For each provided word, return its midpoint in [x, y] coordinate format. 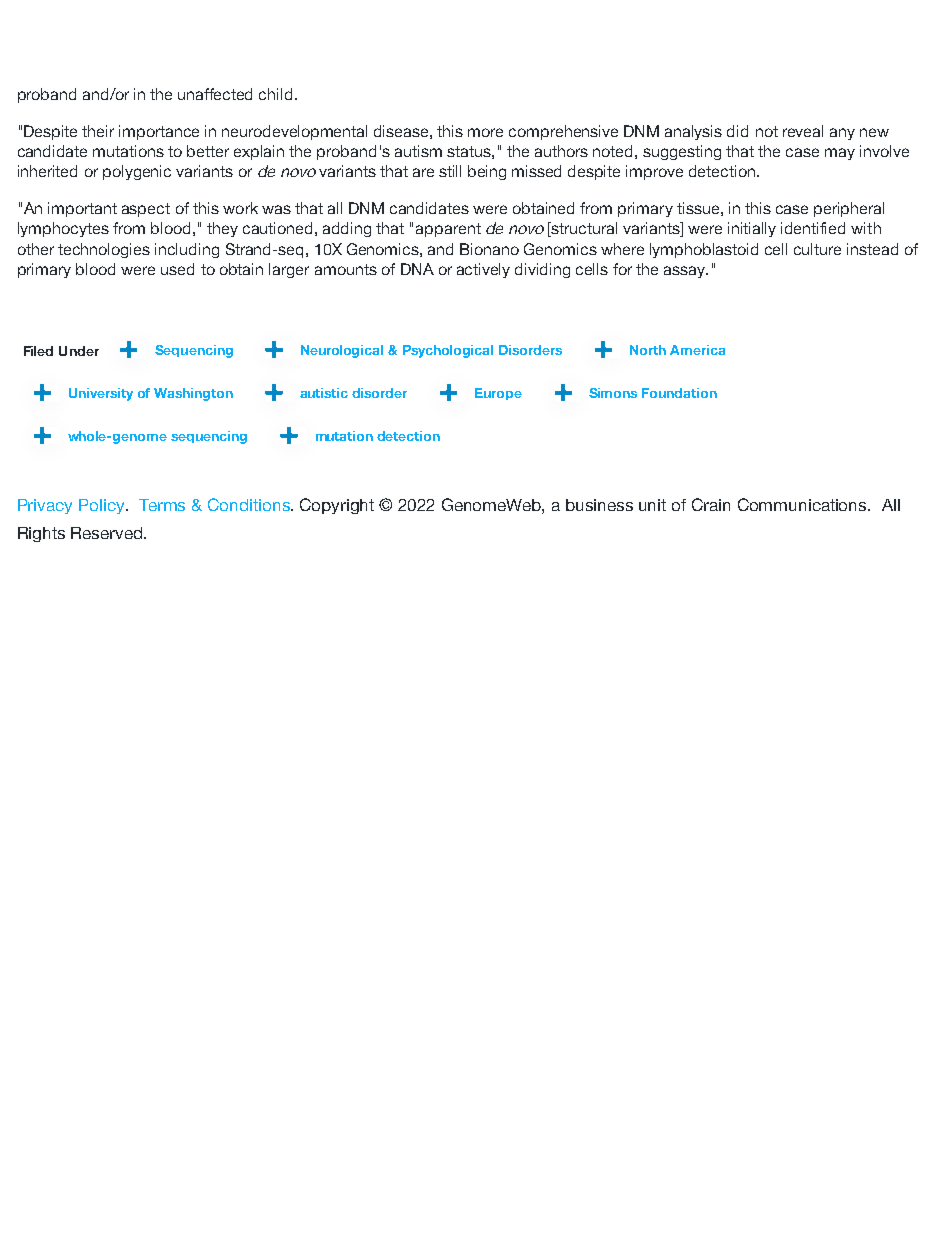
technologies [104, 250]
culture [817, 249]
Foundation [679, 393]
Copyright [337, 506]
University [101, 394]
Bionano [489, 249]
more [485, 132]
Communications [803, 504]
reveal [803, 131]
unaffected [215, 94]
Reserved [108, 533]
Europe [498, 394]
